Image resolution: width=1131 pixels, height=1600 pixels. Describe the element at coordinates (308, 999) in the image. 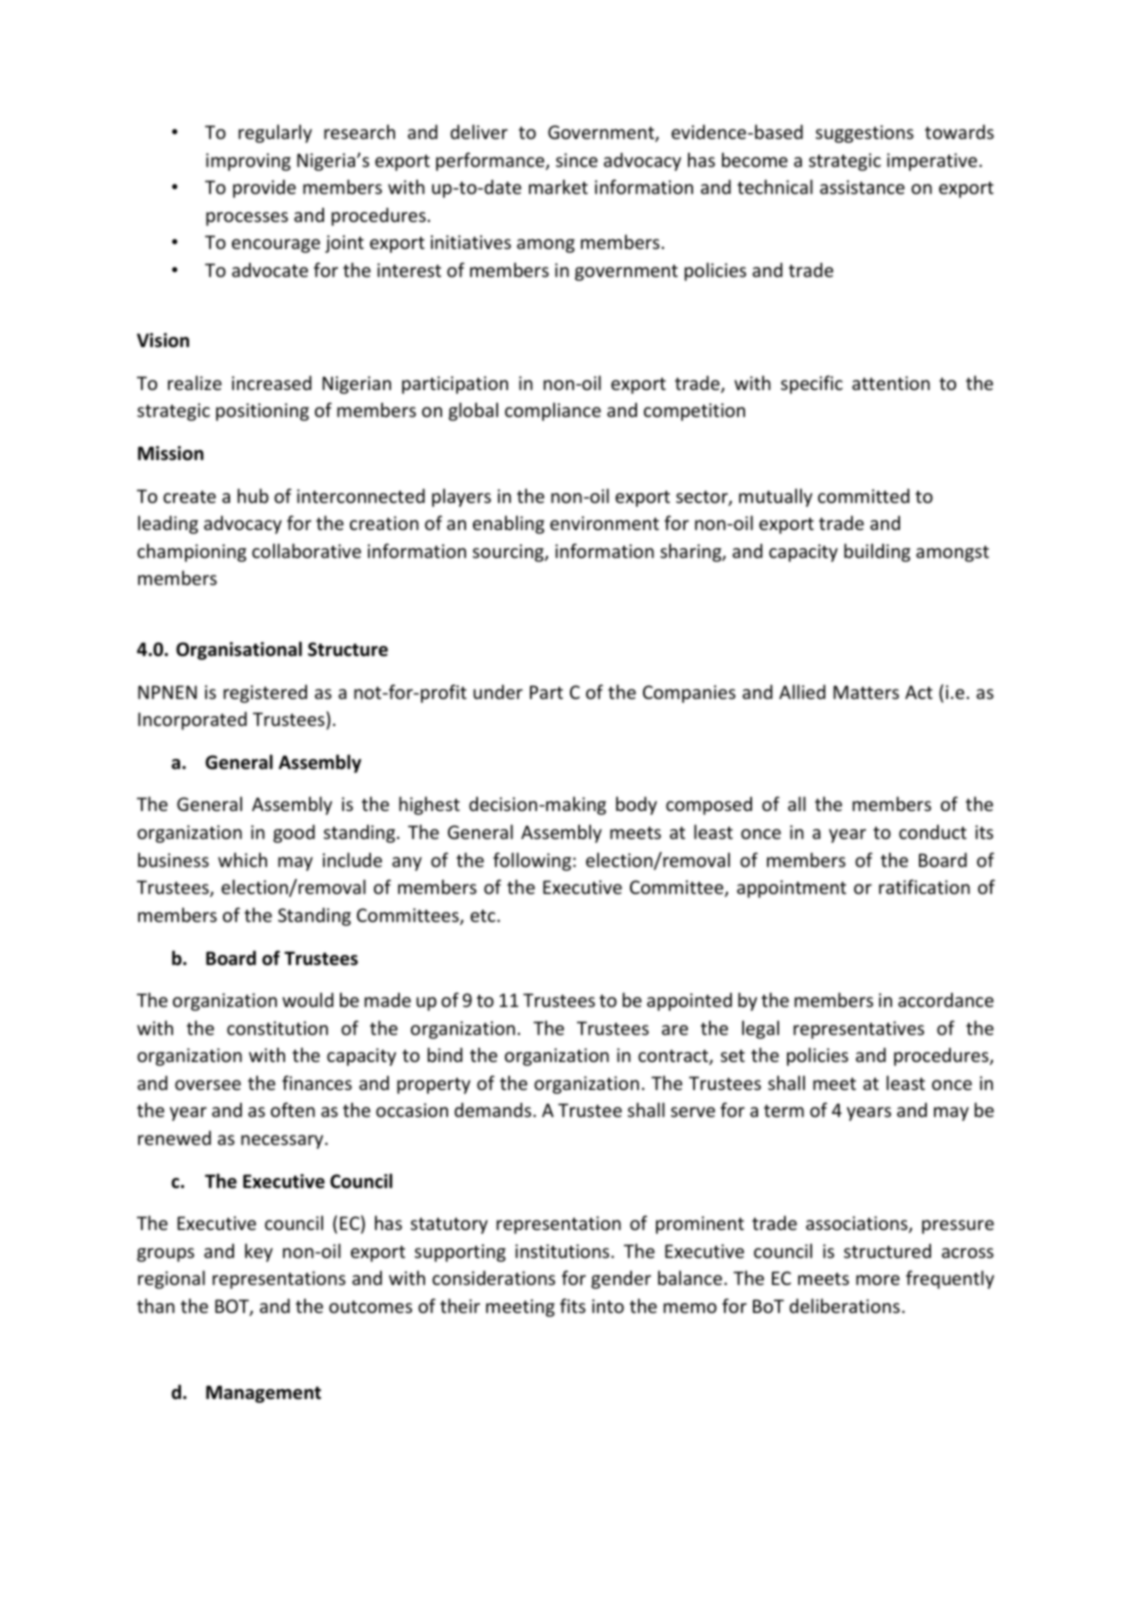

I see `would` at that location.
